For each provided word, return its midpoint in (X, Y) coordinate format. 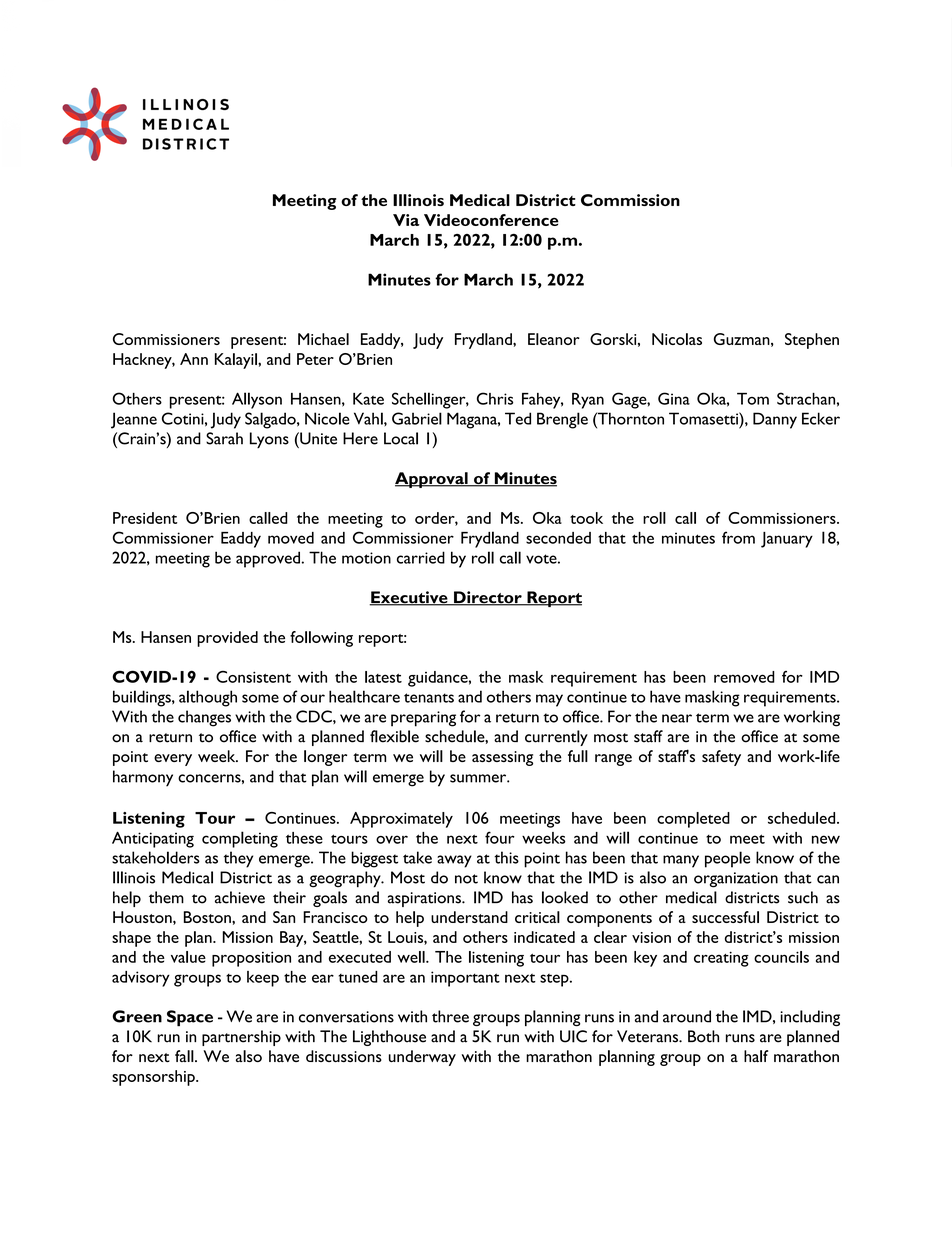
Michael (323, 339)
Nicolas (677, 339)
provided (227, 639)
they (238, 859)
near (677, 718)
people (727, 859)
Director (488, 598)
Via (406, 220)
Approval (432, 480)
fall (184, 1056)
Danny (775, 420)
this (506, 857)
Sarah (224, 438)
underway (422, 1058)
